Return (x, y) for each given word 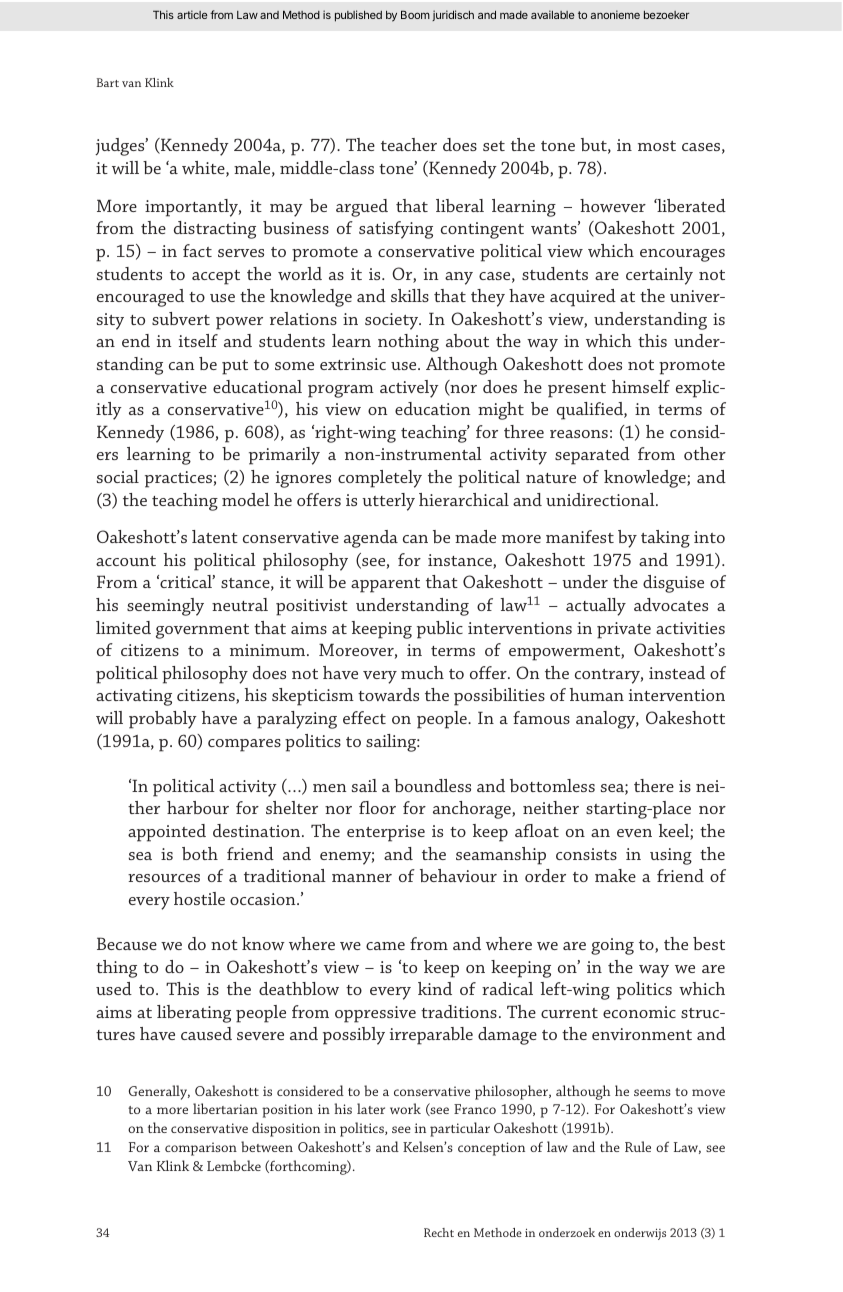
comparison (201, 1149)
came (385, 946)
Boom (415, 14)
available (553, 14)
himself (641, 386)
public (440, 630)
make (615, 875)
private (624, 630)
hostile (199, 898)
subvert (181, 318)
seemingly (165, 607)
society (393, 321)
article (192, 14)
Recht (439, 1232)
